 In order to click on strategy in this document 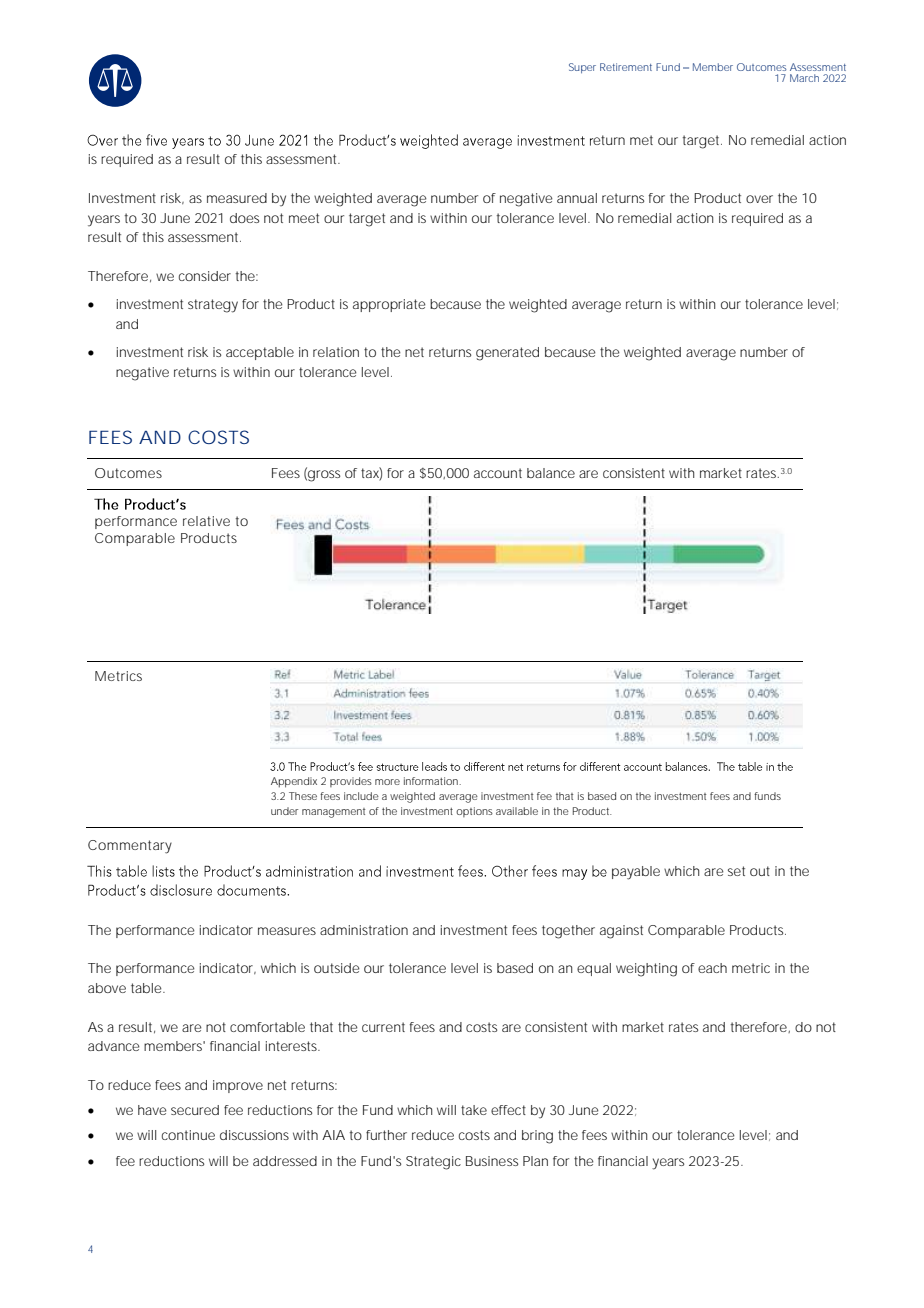, I will do `click(213, 306)`.
